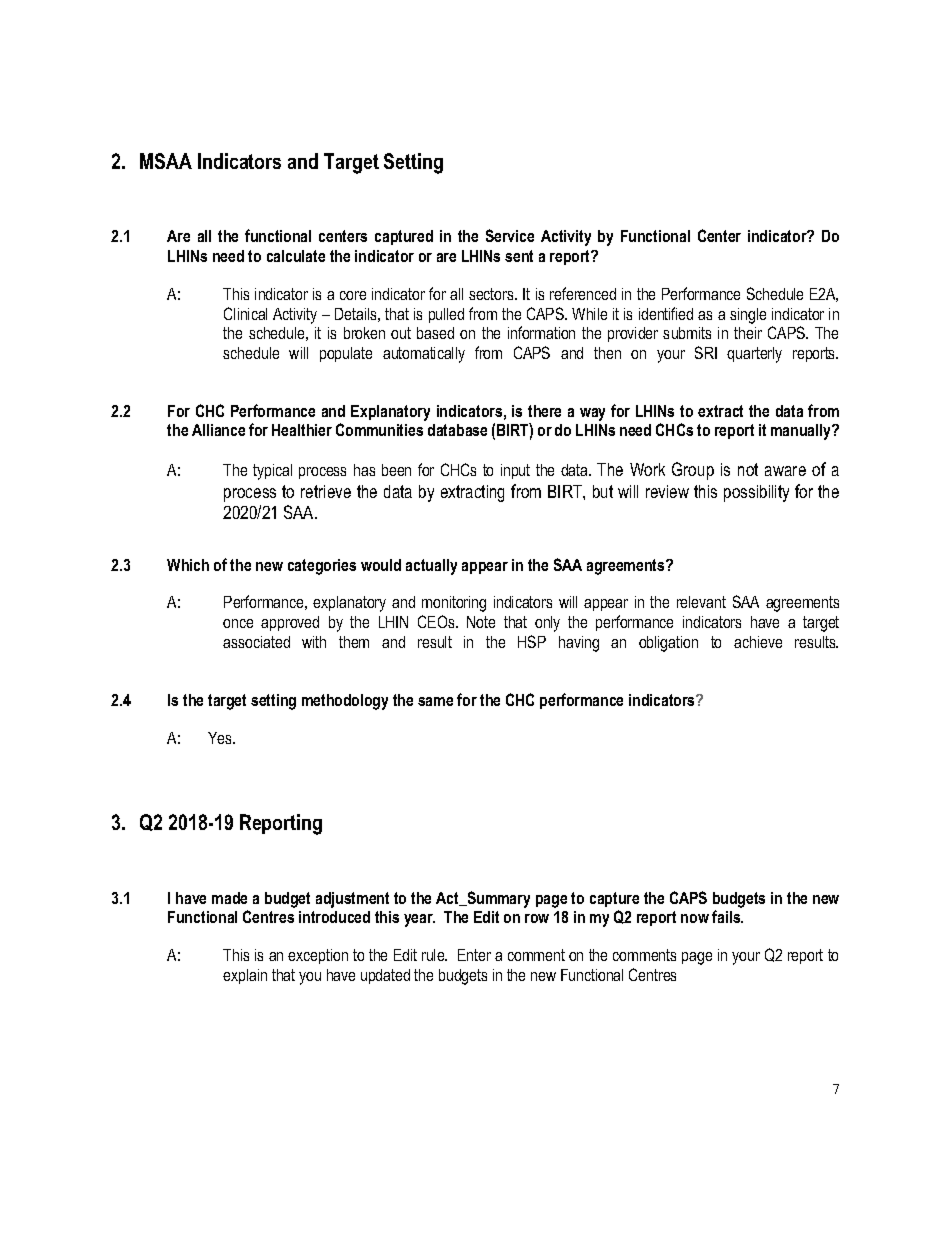 This document has height=1233, width=952. What do you see at coordinates (302, 430) in the document?
I see `Healthier` at bounding box center [302, 430].
